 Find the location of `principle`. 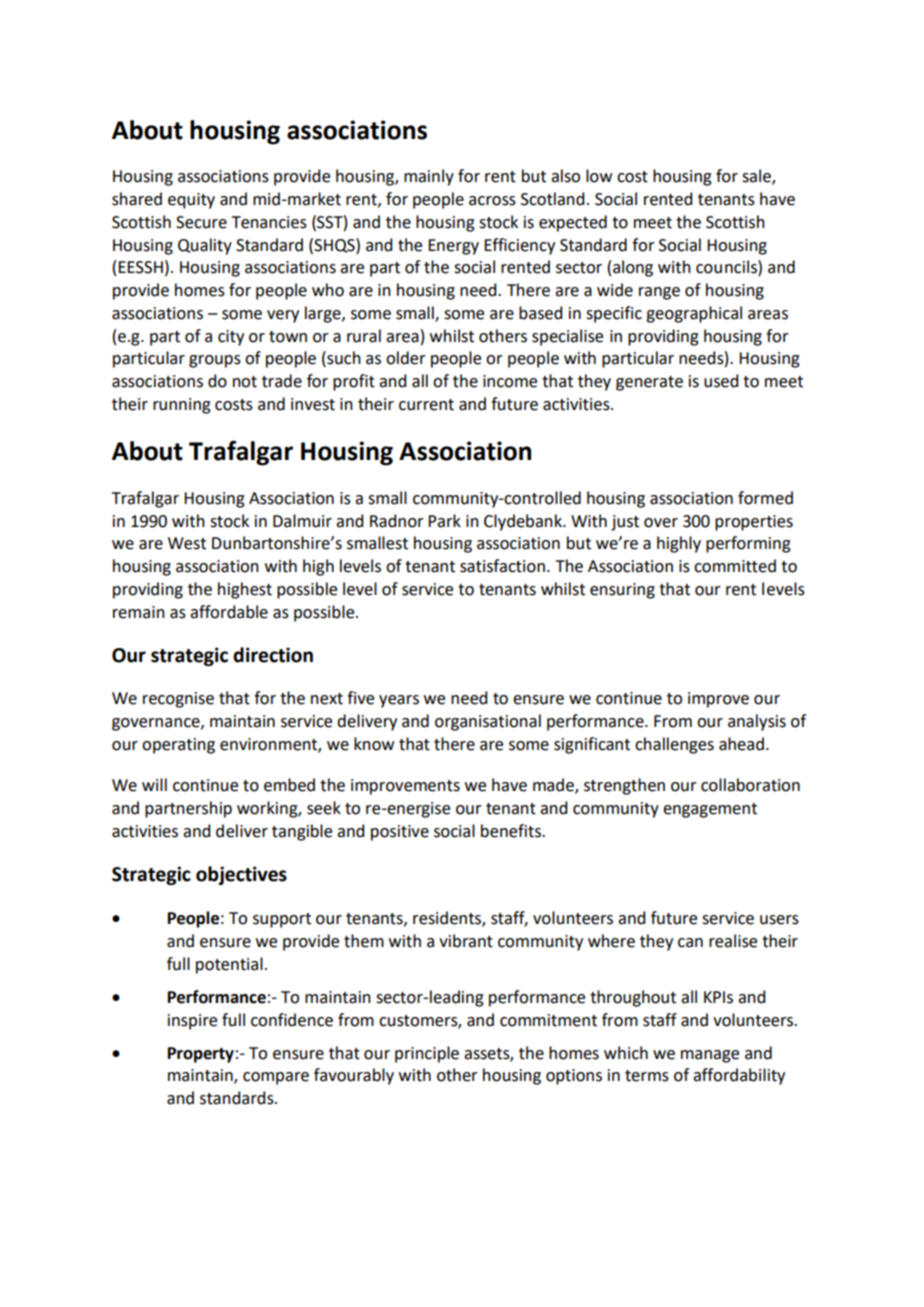

principle is located at coordinates (427, 1054).
